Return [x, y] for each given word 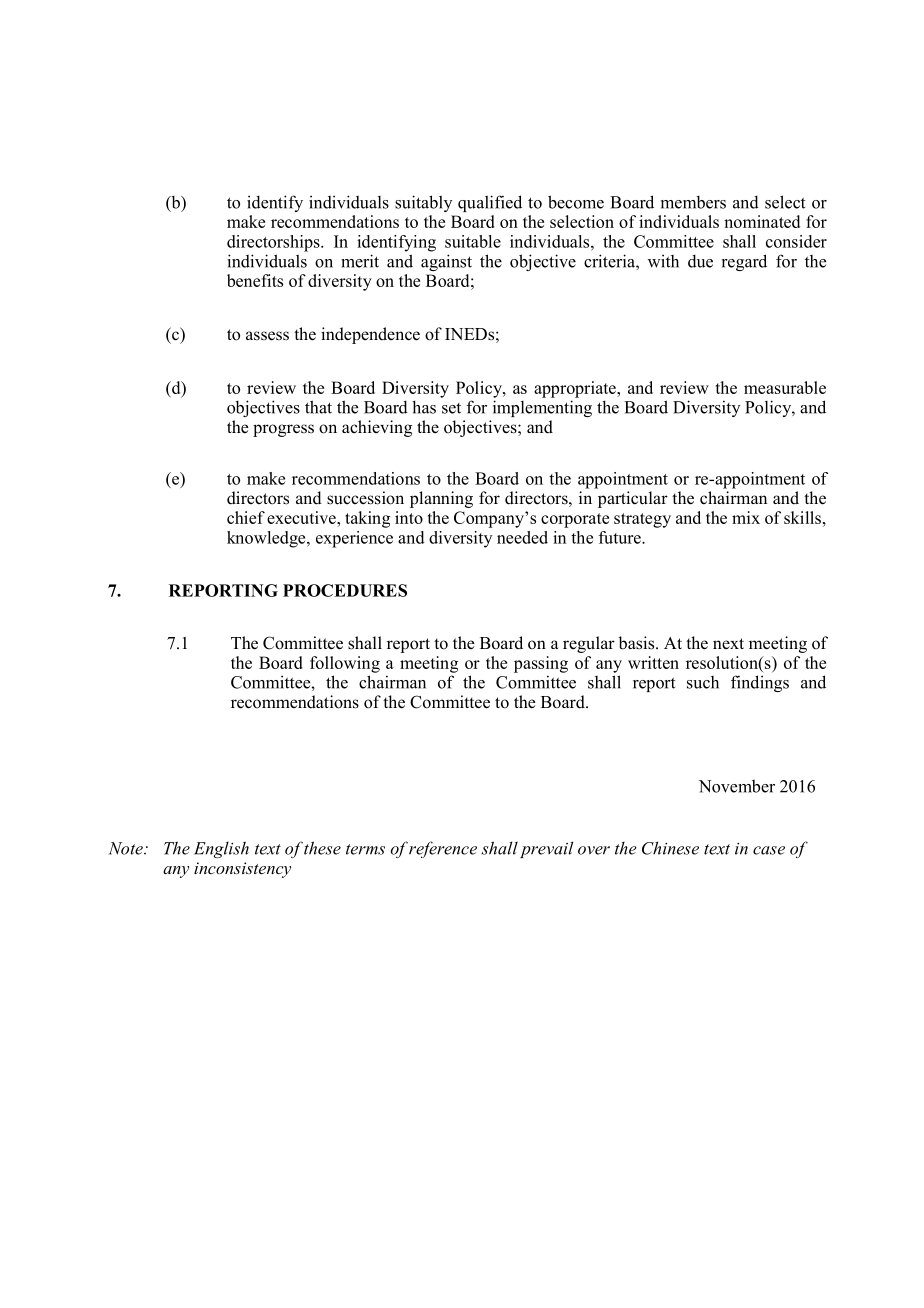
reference [443, 849]
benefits [255, 280]
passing [541, 664]
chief [246, 517]
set [451, 408]
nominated [762, 221]
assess [267, 336]
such [703, 682]
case [769, 850]
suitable [473, 241]
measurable [785, 387]
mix [746, 517]
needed [522, 537]
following [345, 664]
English [221, 849]
